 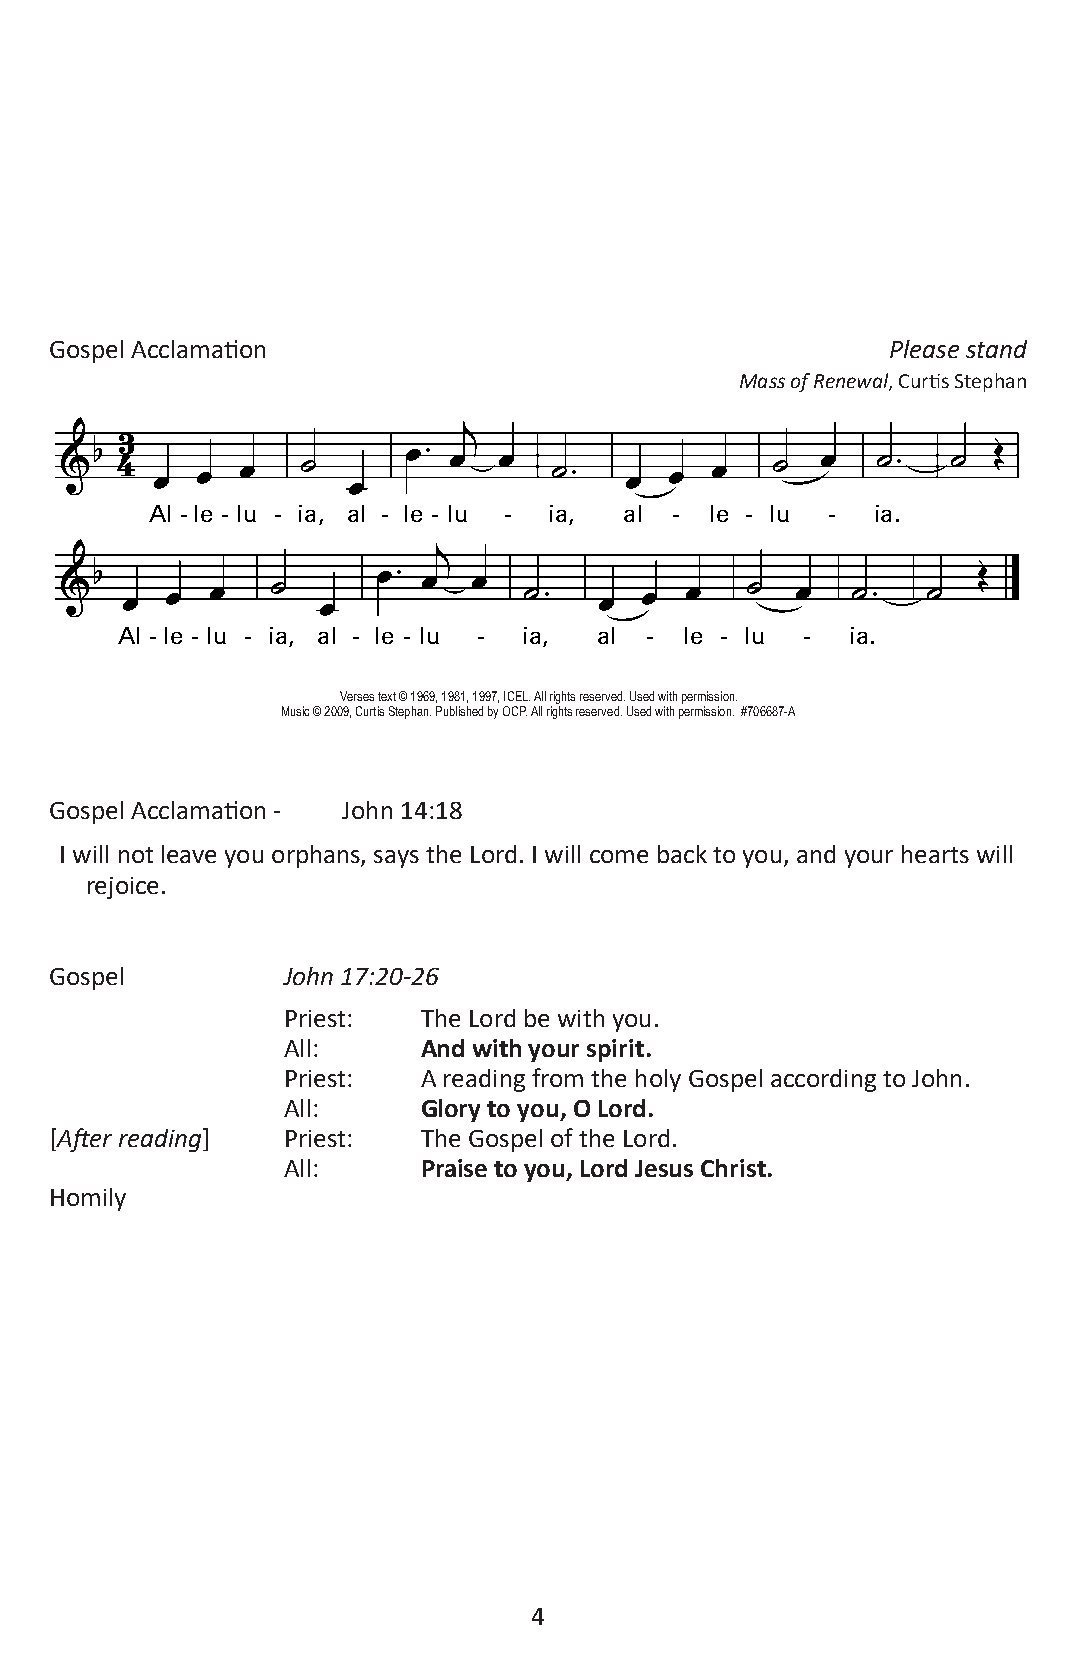 What do you see at coordinates (996, 349) in the image?
I see `stand` at bounding box center [996, 349].
